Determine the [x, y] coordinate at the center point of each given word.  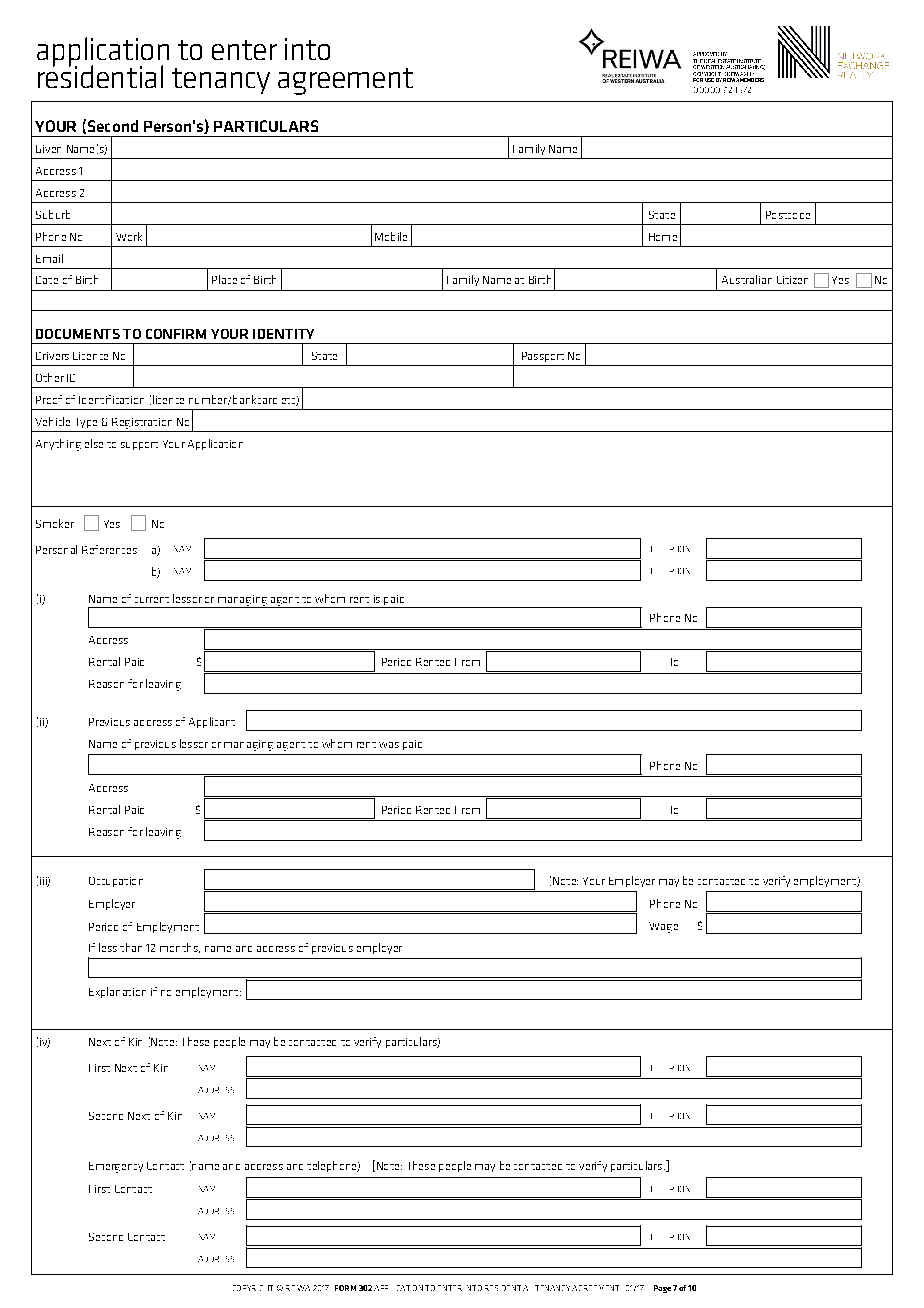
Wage [663, 927]
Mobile [391, 236]
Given [48, 149]
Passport [543, 357]
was [389, 745]
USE [709, 80]
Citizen [792, 280]
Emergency [116, 1167]
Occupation [116, 882]
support [139, 446]
